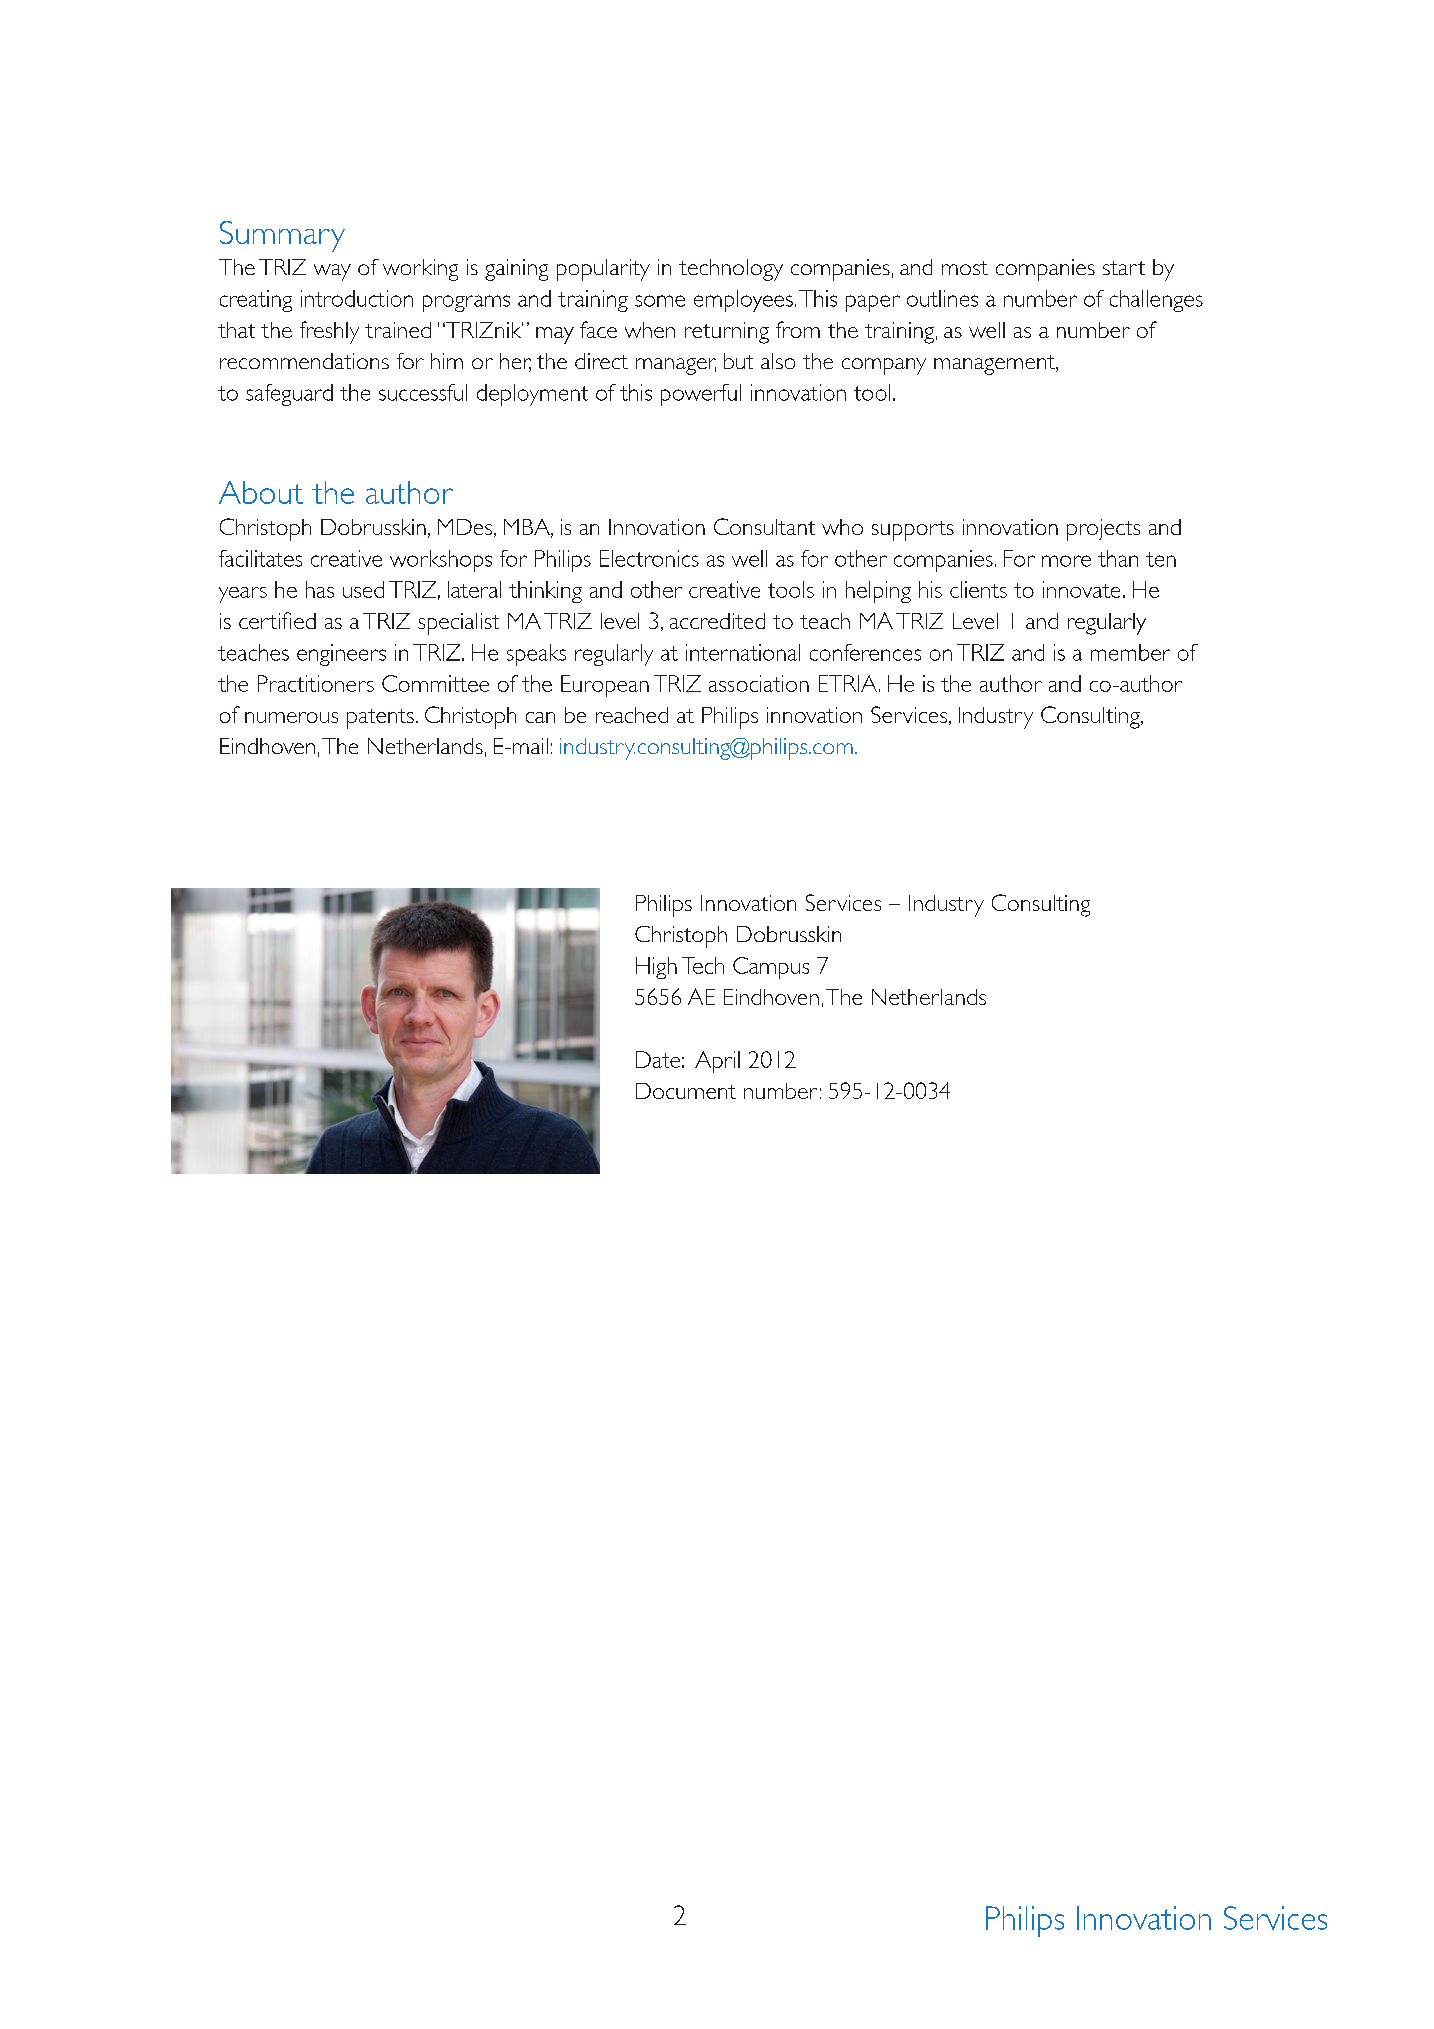  What do you see at coordinates (332, 272) in the screenshot?
I see `way` at bounding box center [332, 272].
